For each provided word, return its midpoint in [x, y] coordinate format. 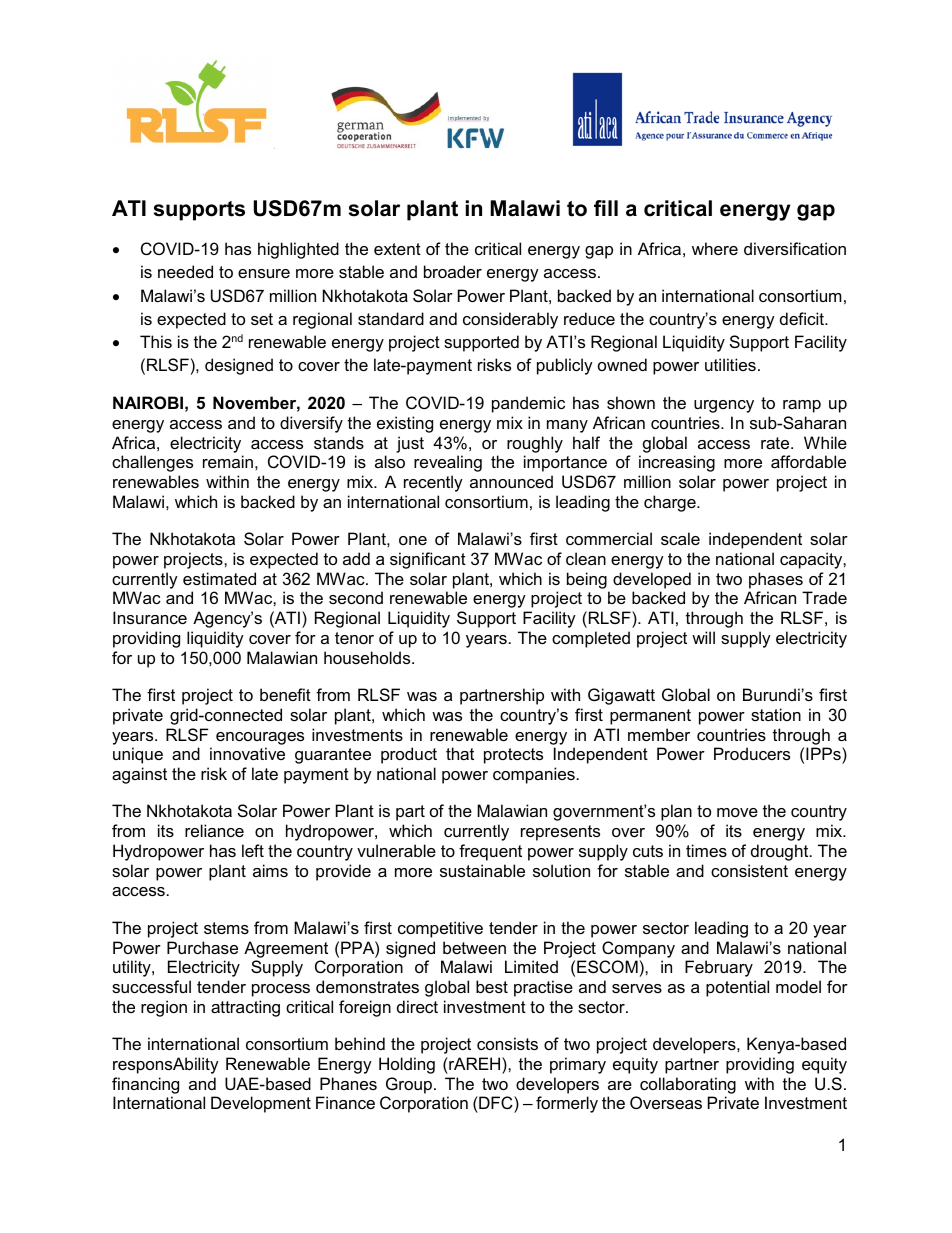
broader [453, 271]
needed [185, 271]
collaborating [688, 1085]
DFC [496, 1104]
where [715, 248]
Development [261, 1104]
